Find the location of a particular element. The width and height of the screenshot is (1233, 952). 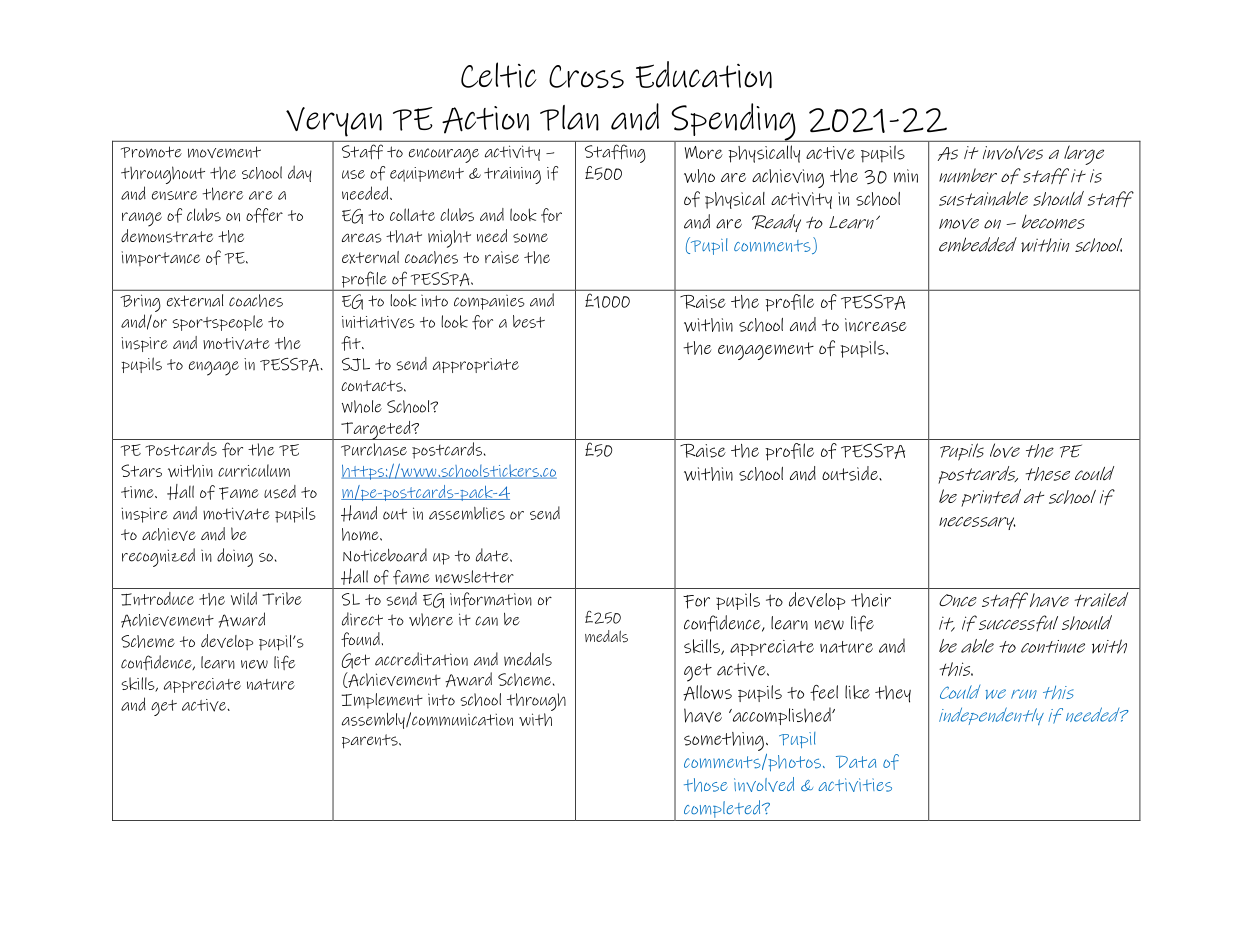

curriculum is located at coordinates (254, 470).
